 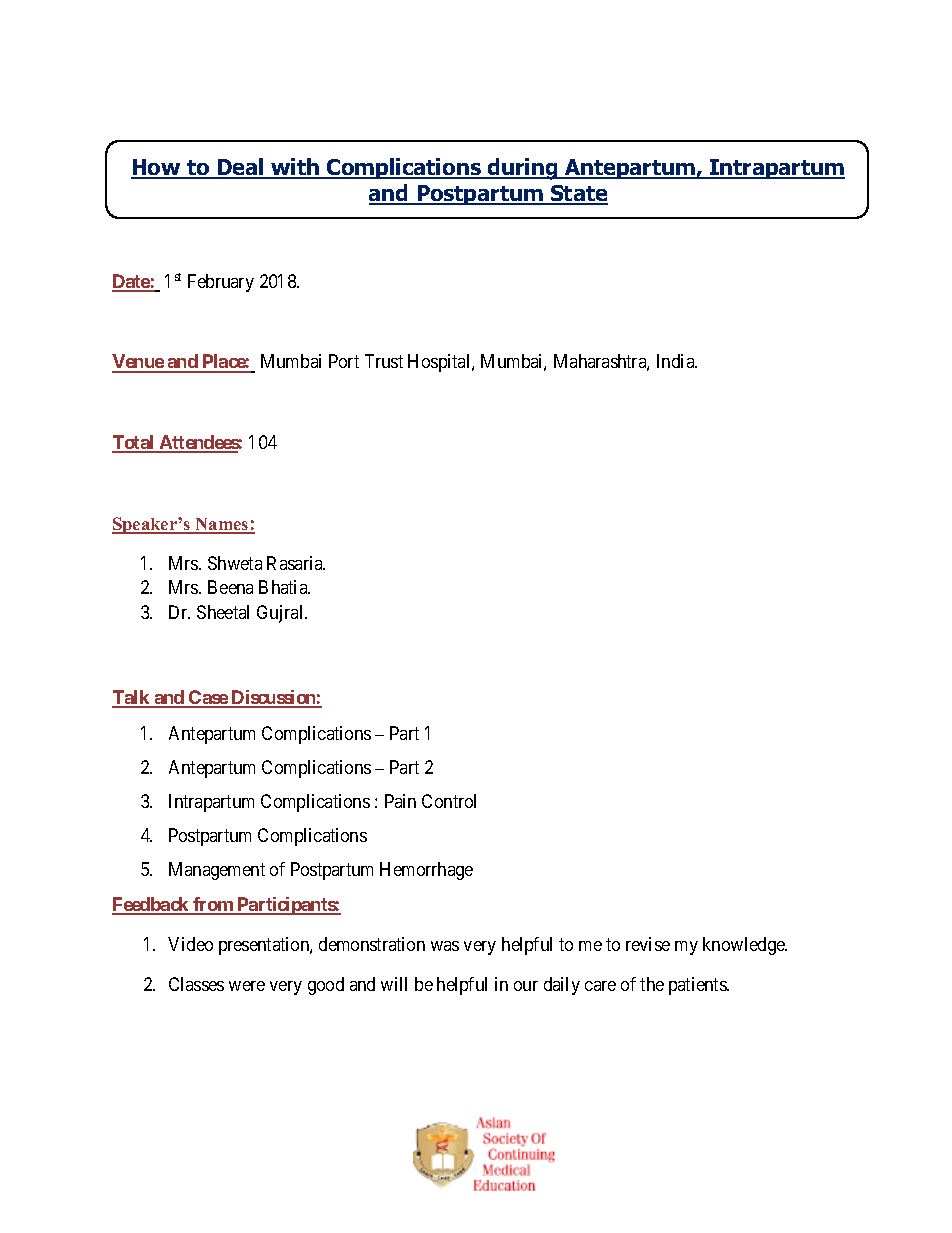 What do you see at coordinates (523, 169) in the screenshot?
I see `during` at bounding box center [523, 169].
